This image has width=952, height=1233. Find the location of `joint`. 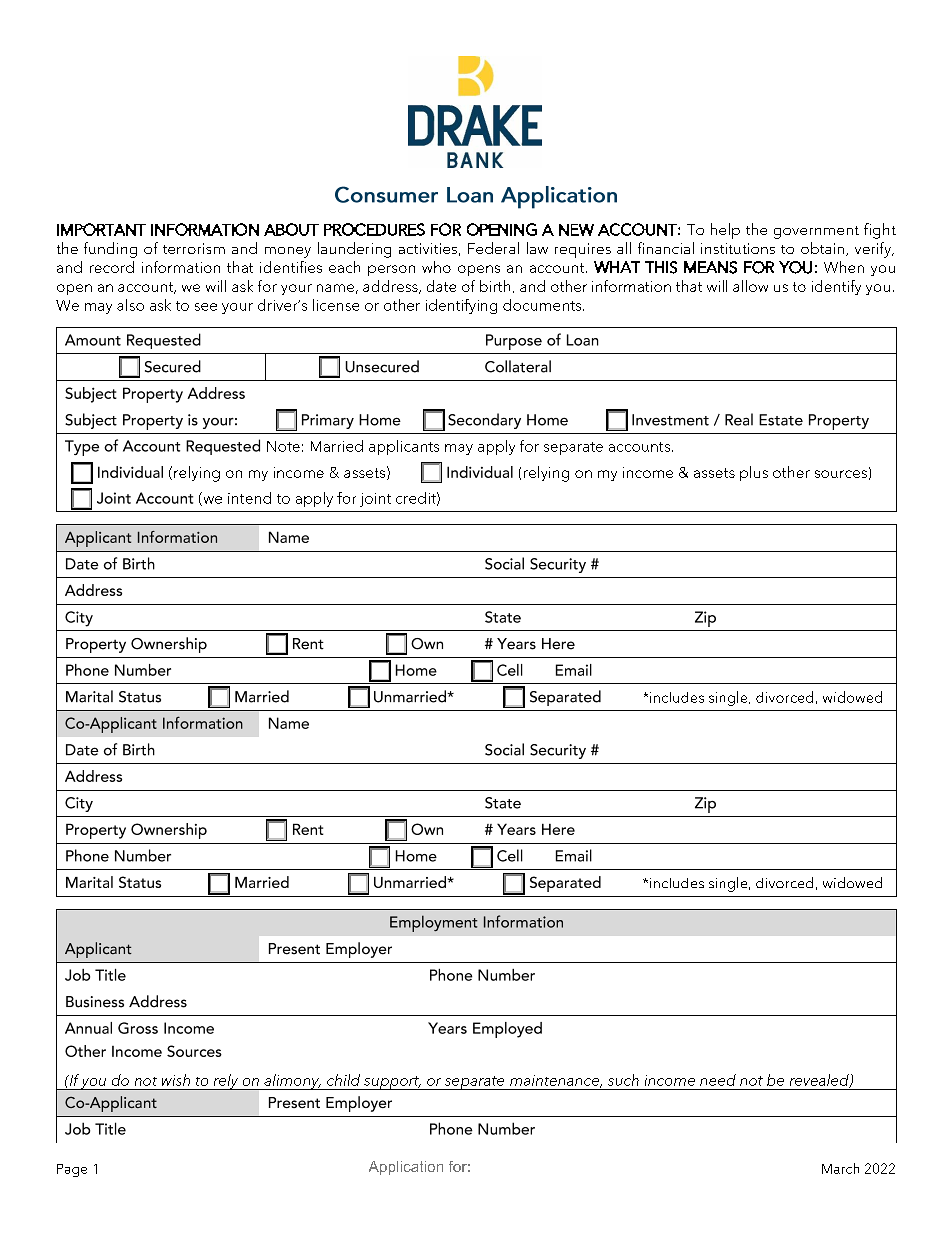

joint is located at coordinates (375, 500).
